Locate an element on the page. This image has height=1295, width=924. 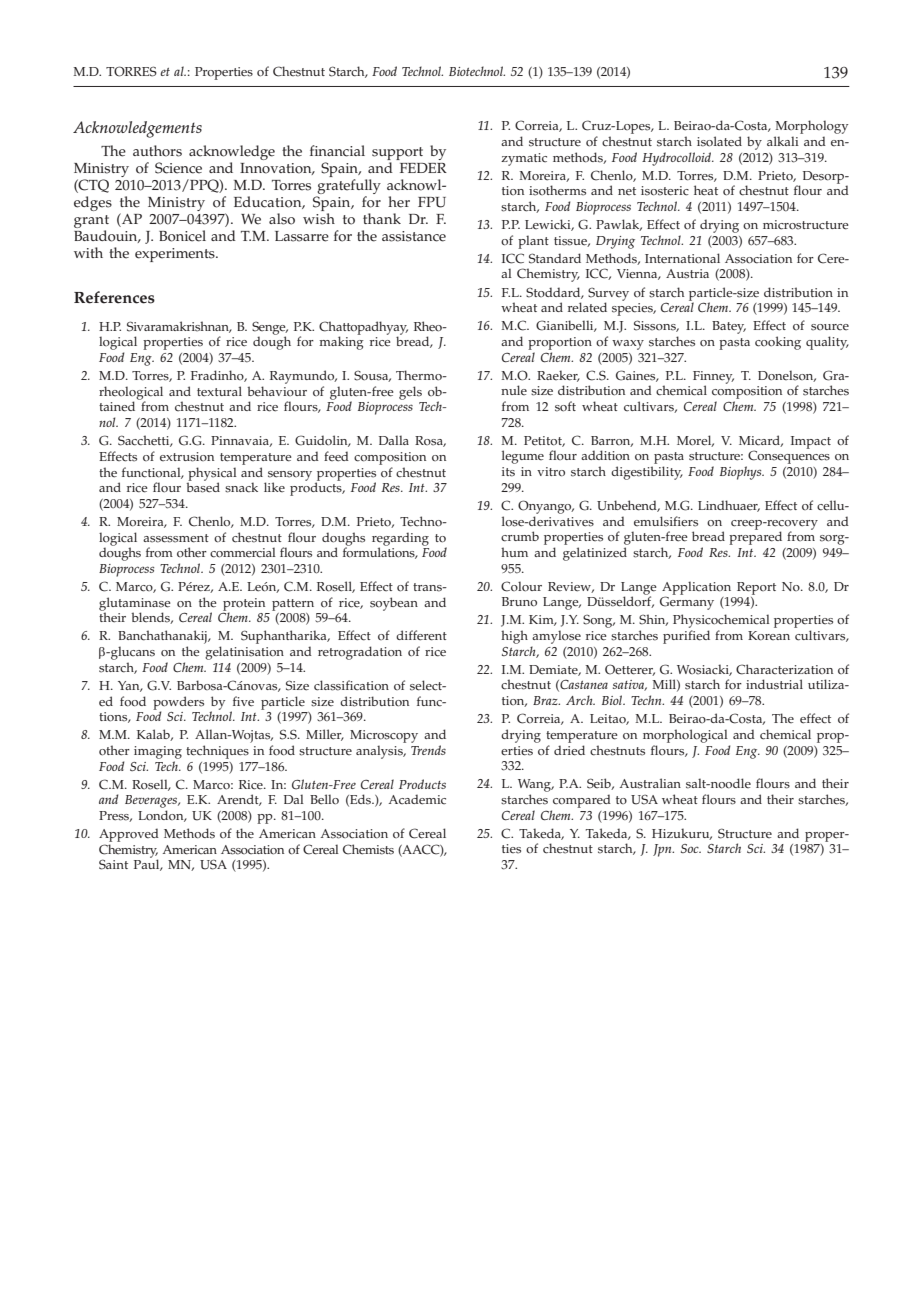
Approved is located at coordinates (129, 835).
